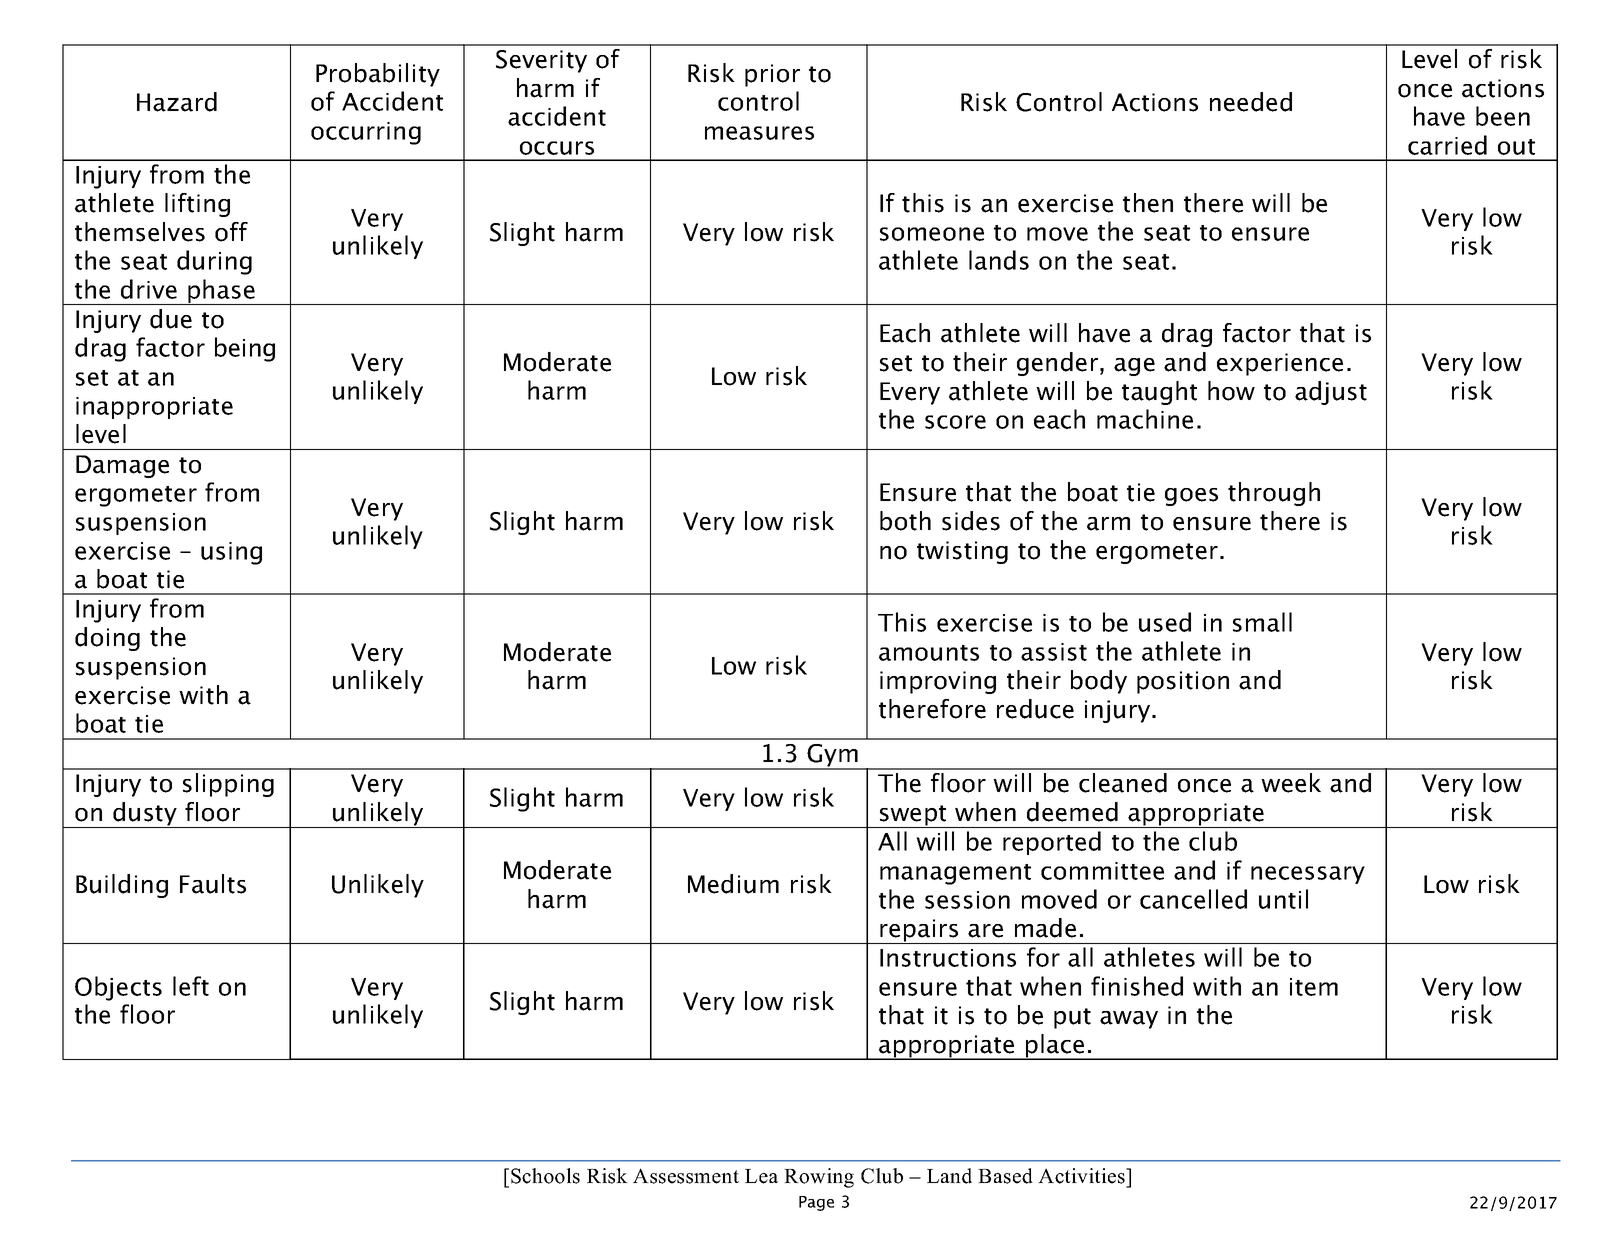 This page has height=1245, width=1611. I want to click on needed, so click(1251, 102).
